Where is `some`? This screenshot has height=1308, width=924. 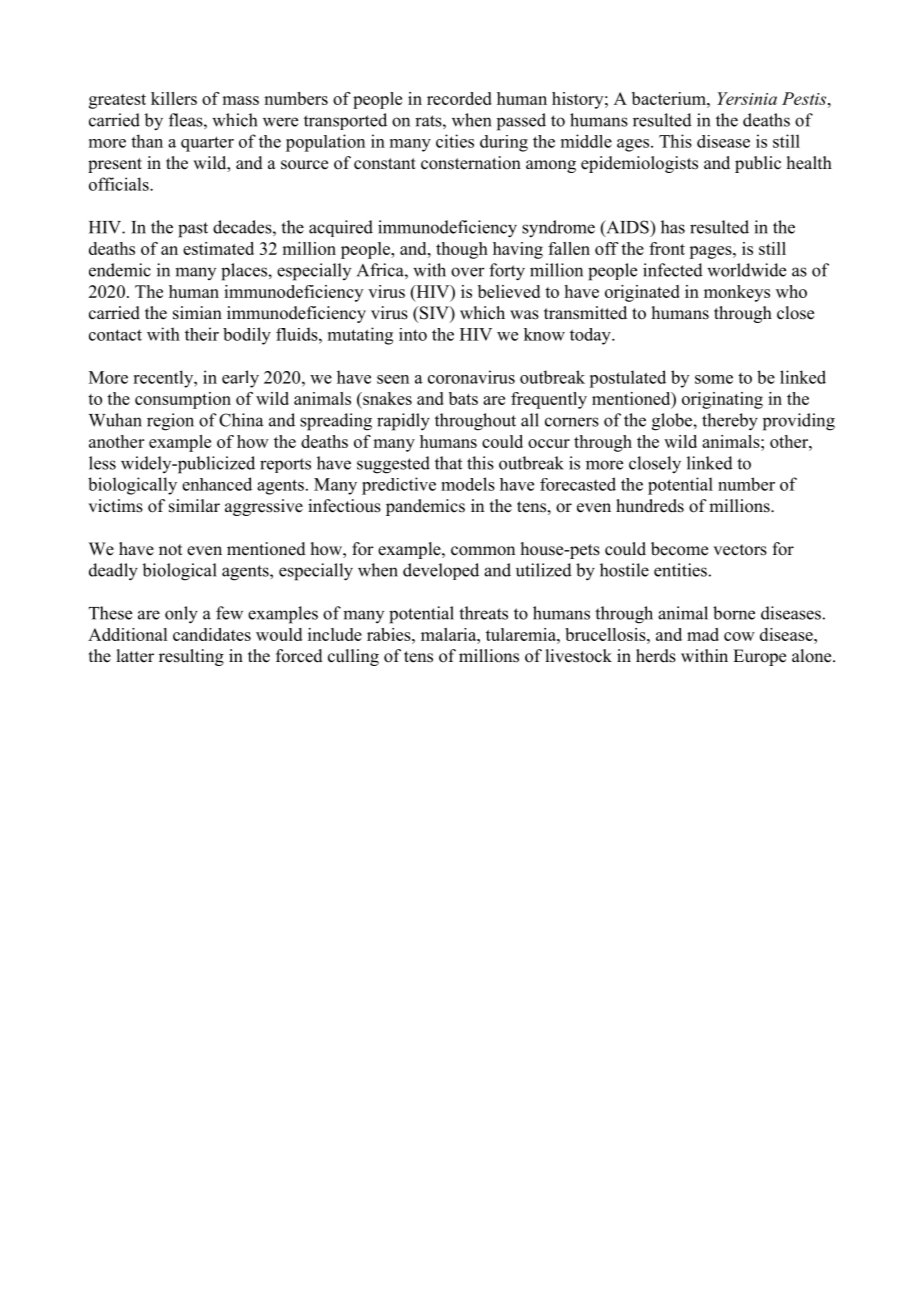
some is located at coordinates (714, 379).
